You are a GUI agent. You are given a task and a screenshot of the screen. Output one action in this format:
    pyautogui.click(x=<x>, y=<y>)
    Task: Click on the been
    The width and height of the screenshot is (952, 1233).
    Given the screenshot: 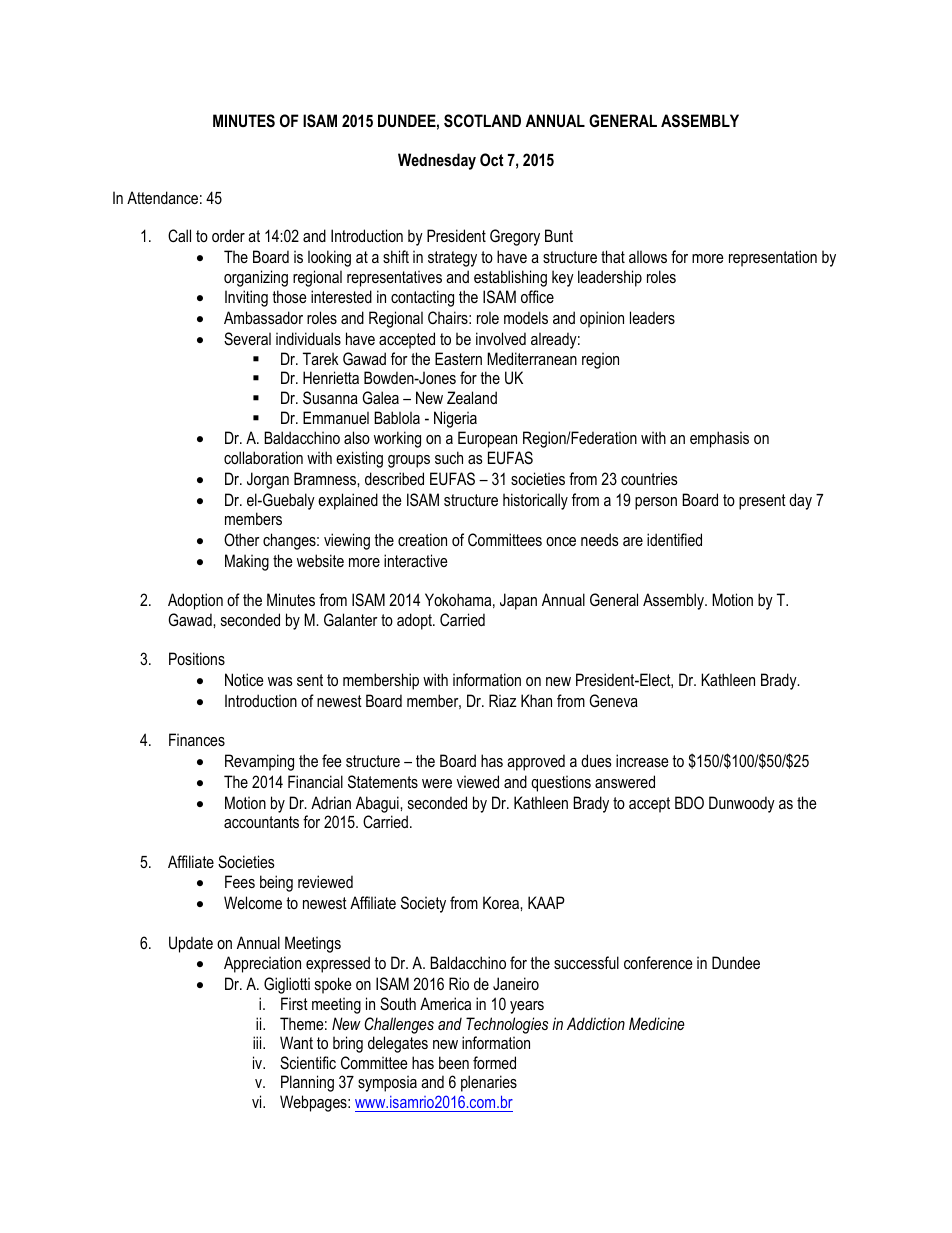 What is the action you would take?
    pyautogui.click(x=454, y=1062)
